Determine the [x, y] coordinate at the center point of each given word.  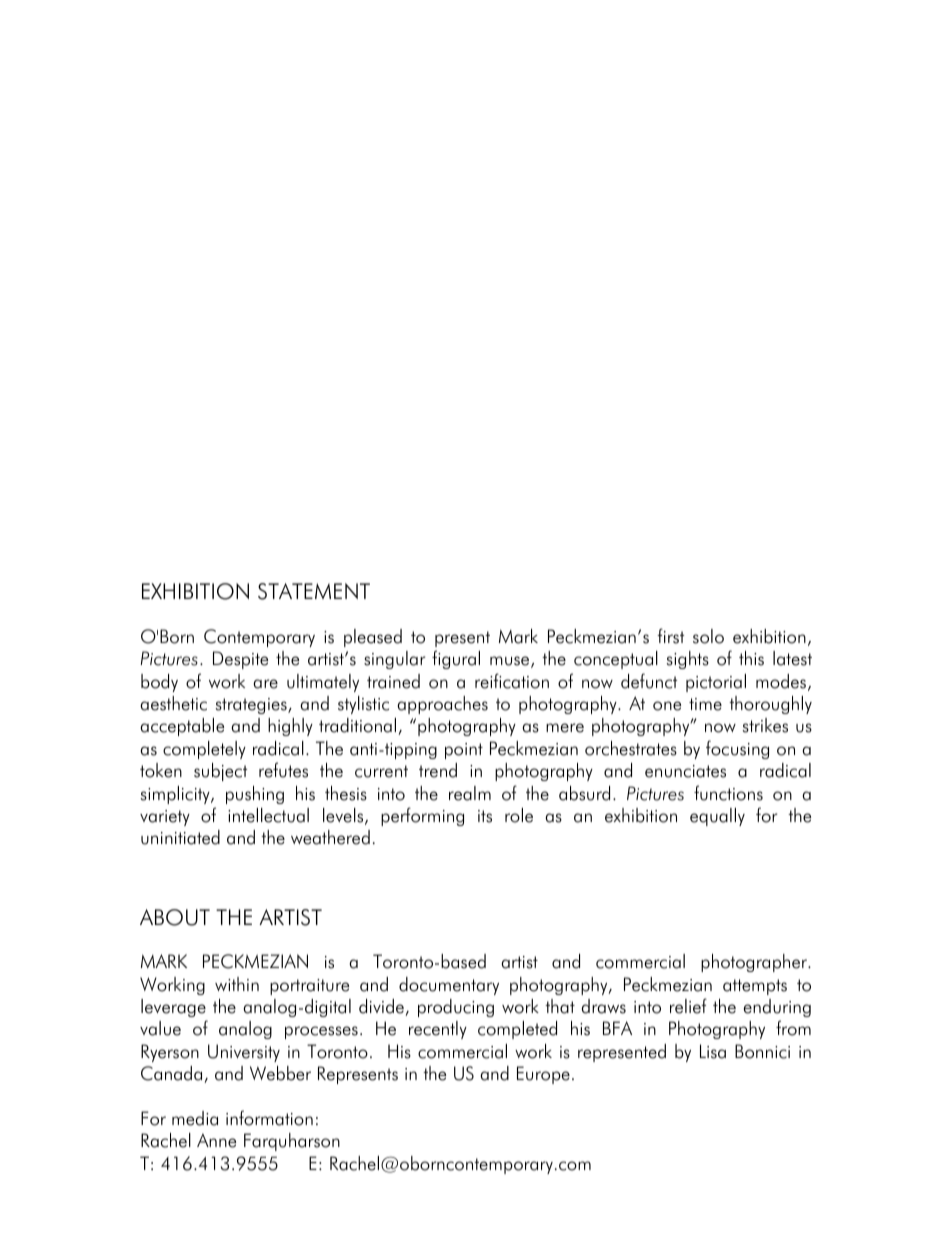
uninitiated [180, 837]
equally [717, 817]
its [485, 816]
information [269, 1118]
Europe [543, 1075]
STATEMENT [314, 591]
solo [708, 636]
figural [456, 659]
